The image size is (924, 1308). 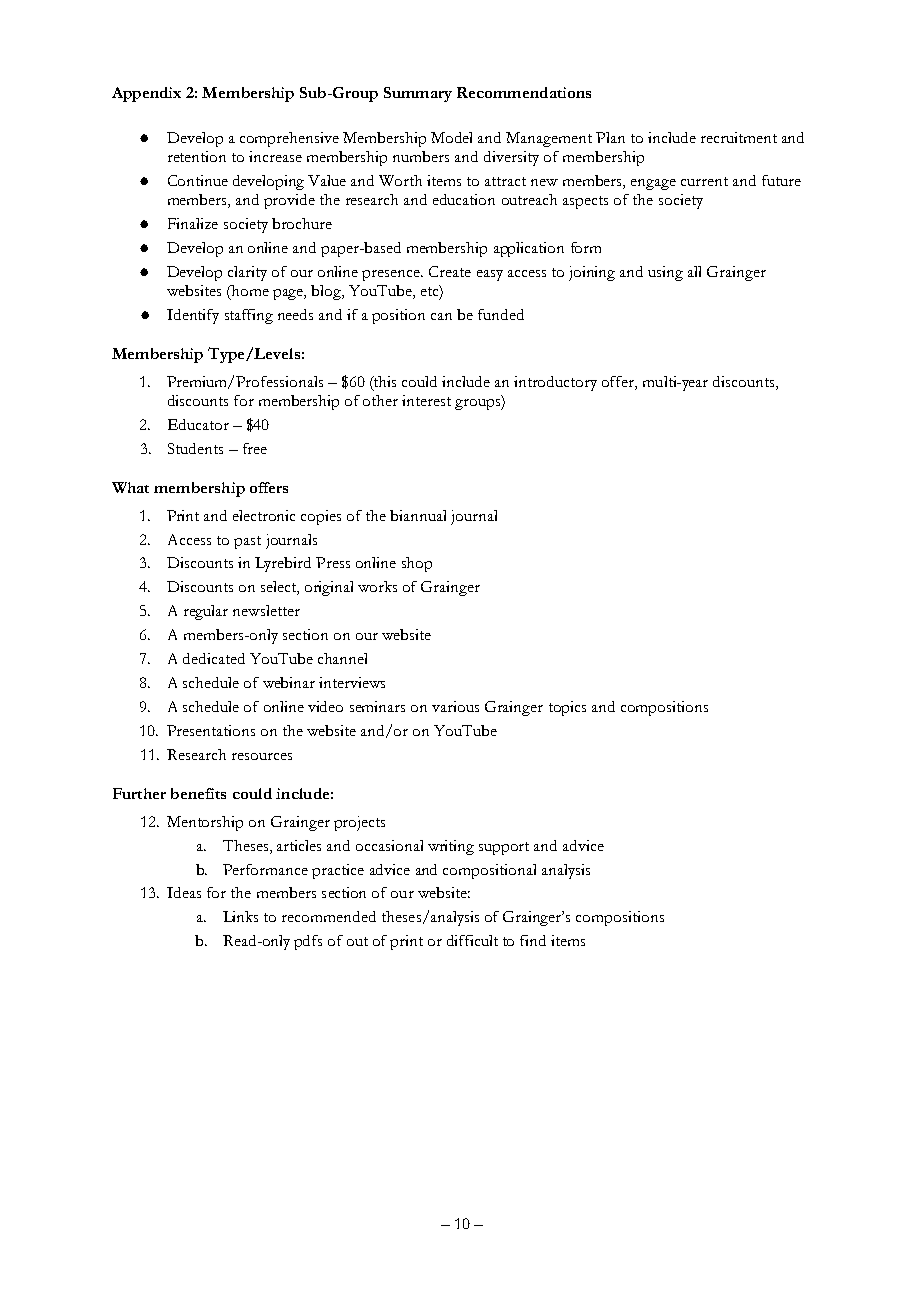 What do you see at coordinates (418, 515) in the screenshot?
I see `biannual` at bounding box center [418, 515].
